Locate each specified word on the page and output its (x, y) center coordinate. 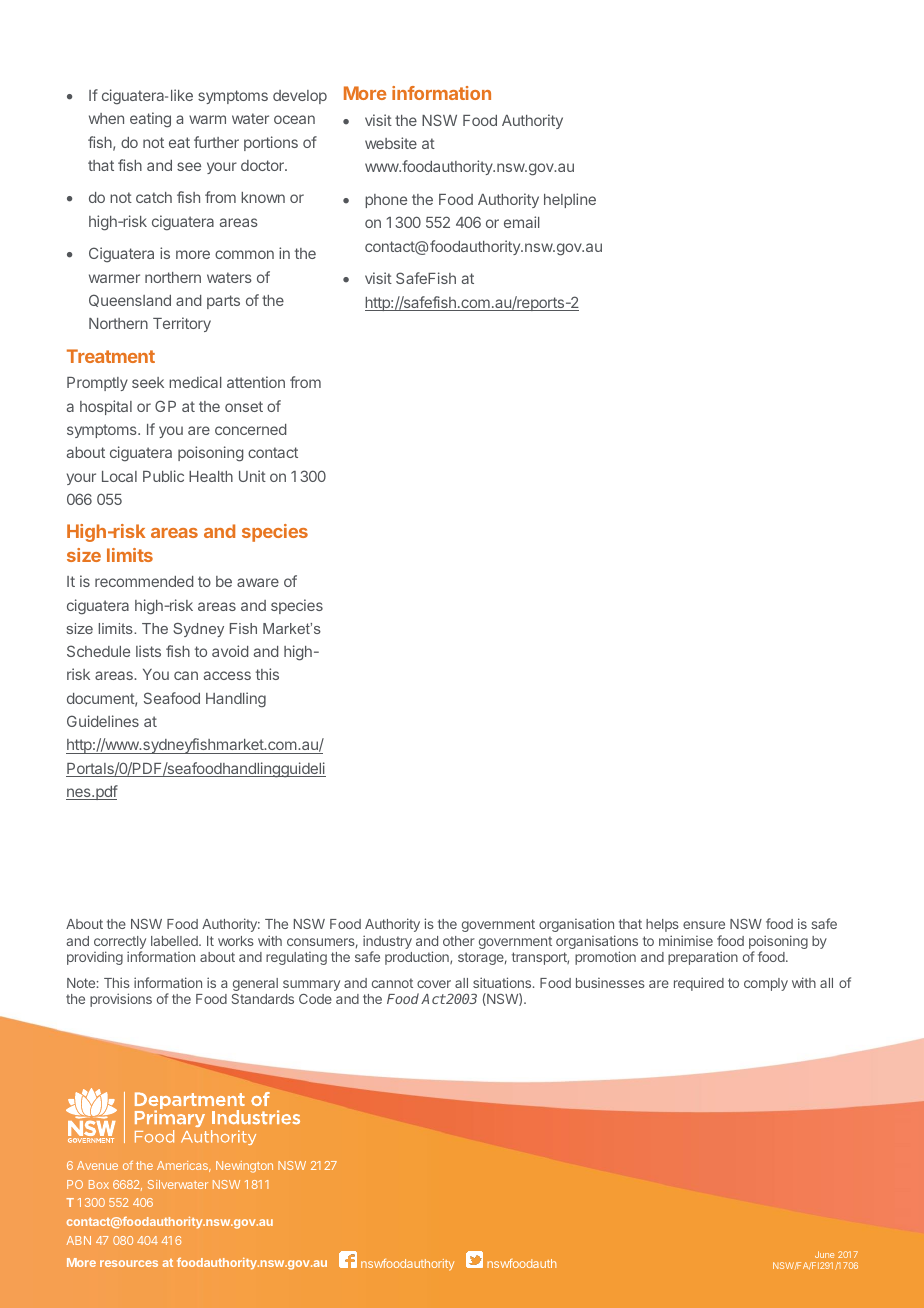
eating (150, 120)
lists (148, 651)
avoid (230, 651)
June (824, 1254)
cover (434, 984)
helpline (570, 200)
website (391, 143)
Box (99, 1184)
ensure (704, 925)
